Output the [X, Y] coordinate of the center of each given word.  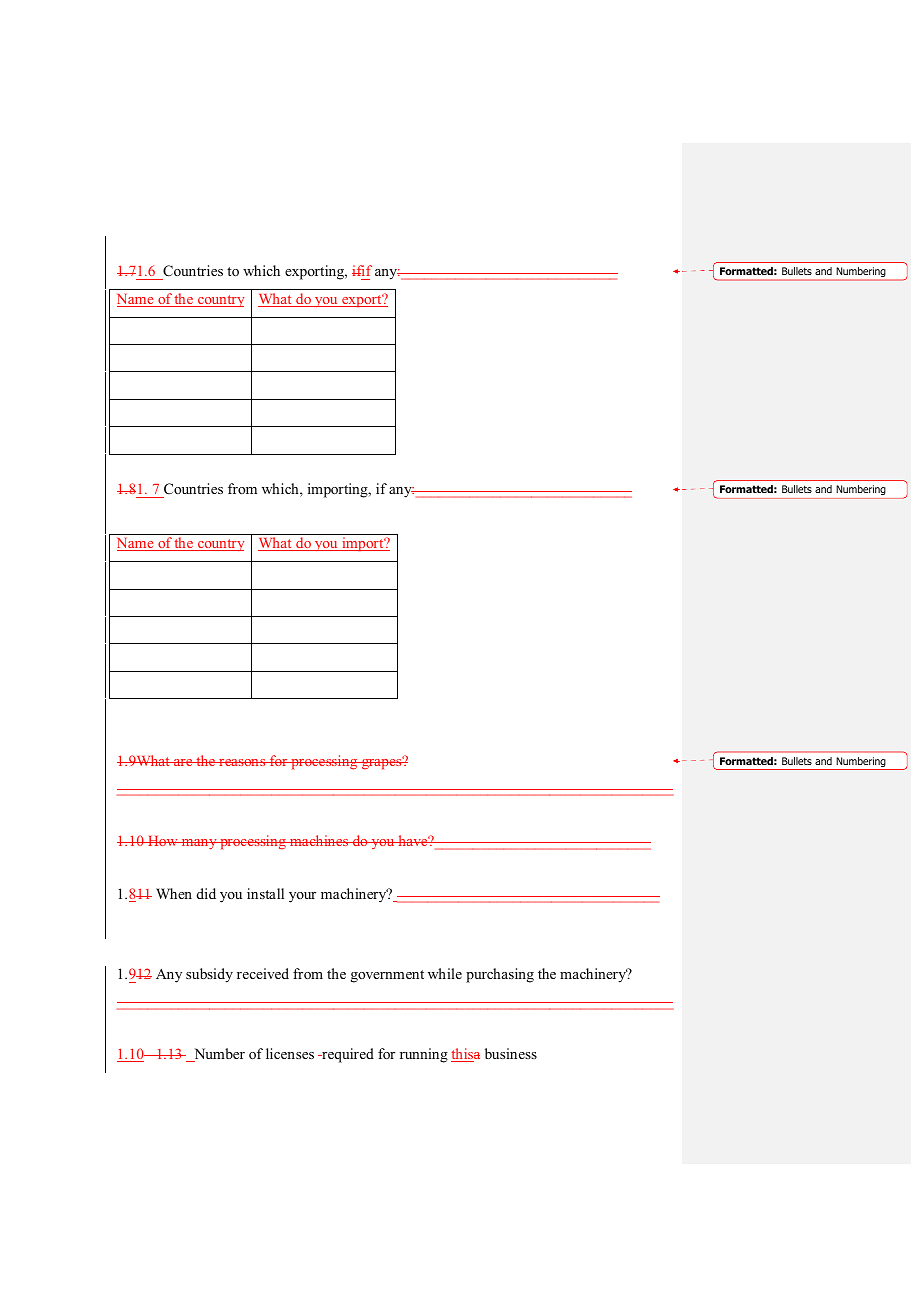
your [302, 897]
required [347, 1055]
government [387, 976]
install [265, 893]
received [263, 973]
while [445, 973]
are [183, 762]
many [199, 844]
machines [319, 840]
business [511, 1053]
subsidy [209, 975]
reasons [242, 762]
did [206, 893]
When [174, 893]
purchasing [500, 975]
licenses [290, 1053]
